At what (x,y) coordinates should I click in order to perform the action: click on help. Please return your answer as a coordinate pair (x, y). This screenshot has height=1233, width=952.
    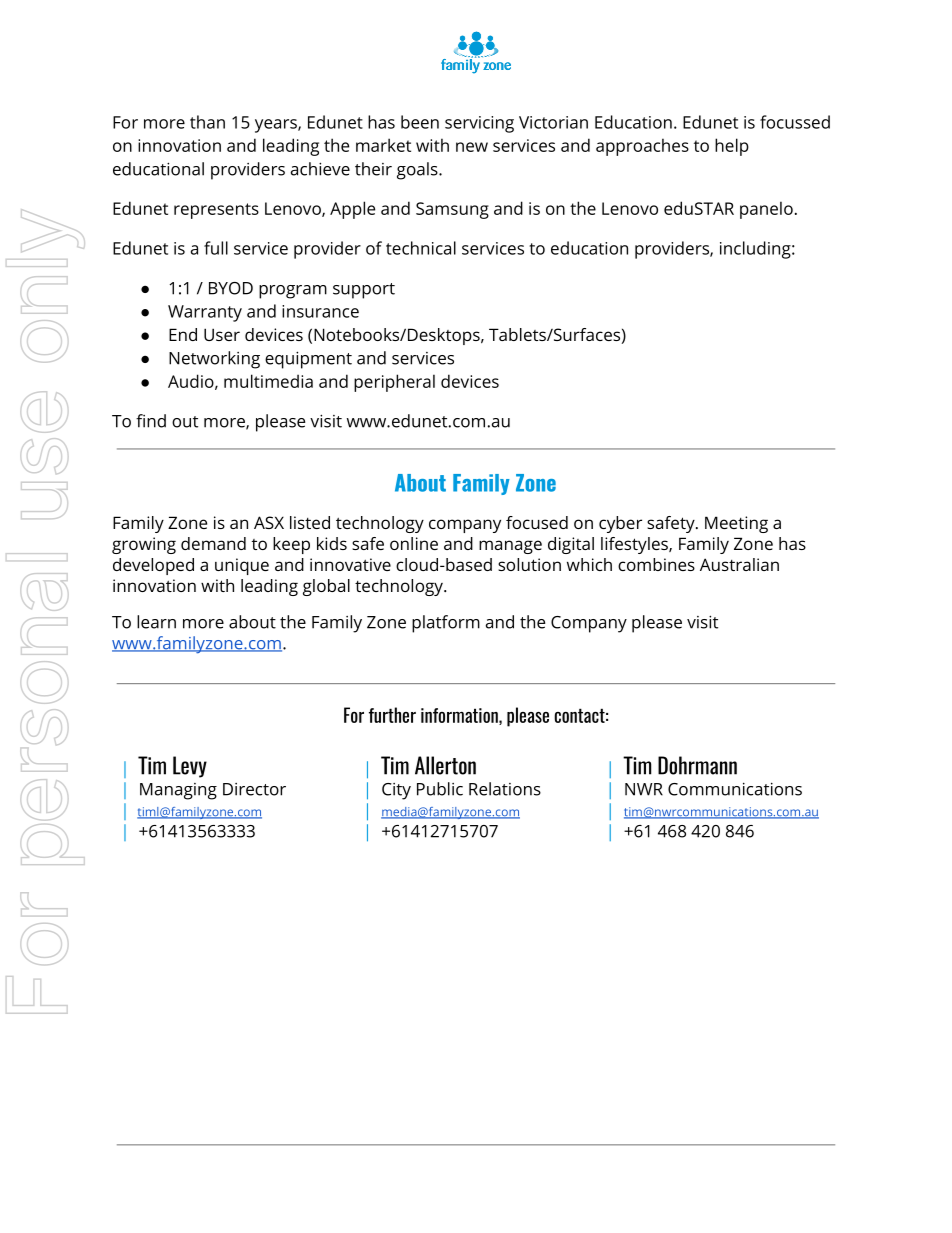
    Looking at the image, I should click on (732, 147).
